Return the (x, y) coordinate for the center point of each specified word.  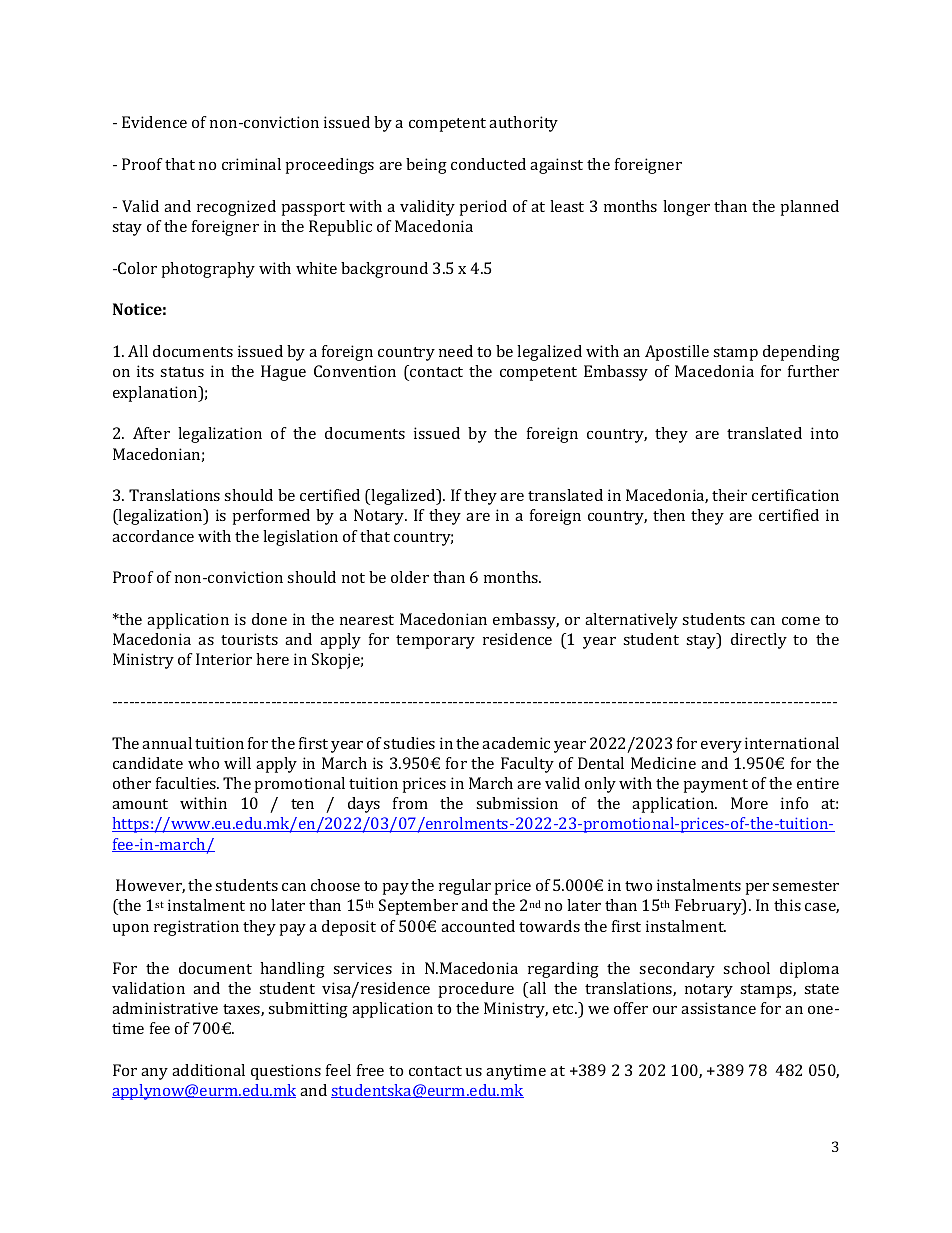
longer (686, 208)
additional (208, 1070)
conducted (488, 164)
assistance (718, 1008)
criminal (251, 164)
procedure (476, 990)
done (269, 619)
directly (759, 641)
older (410, 577)
